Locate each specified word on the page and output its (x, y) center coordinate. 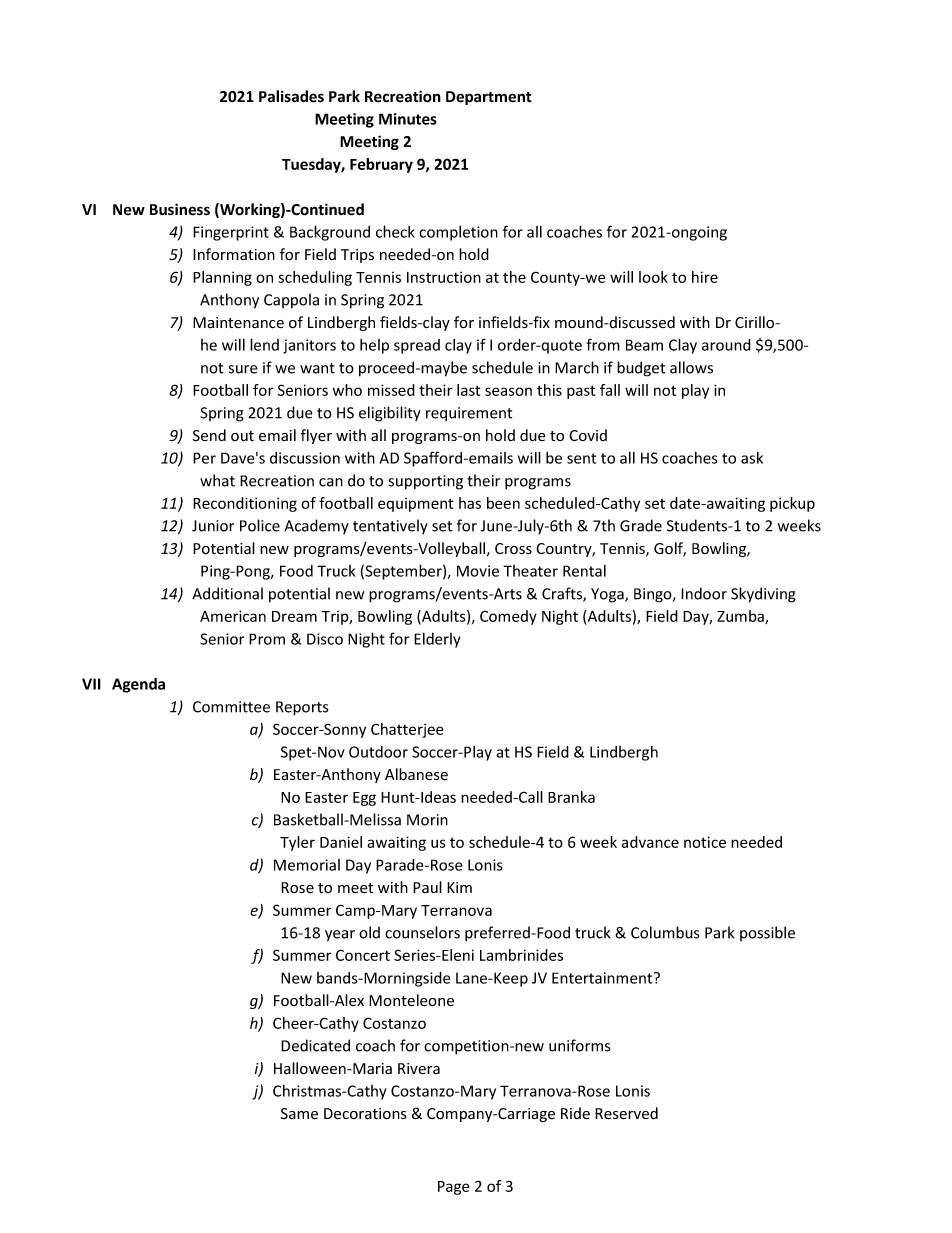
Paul (427, 887)
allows (691, 367)
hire (705, 277)
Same (299, 1114)
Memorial (307, 865)
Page (453, 1188)
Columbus (665, 932)
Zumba (741, 617)
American (233, 616)
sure (243, 369)
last (468, 390)
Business (180, 209)
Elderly (437, 640)
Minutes (408, 119)
